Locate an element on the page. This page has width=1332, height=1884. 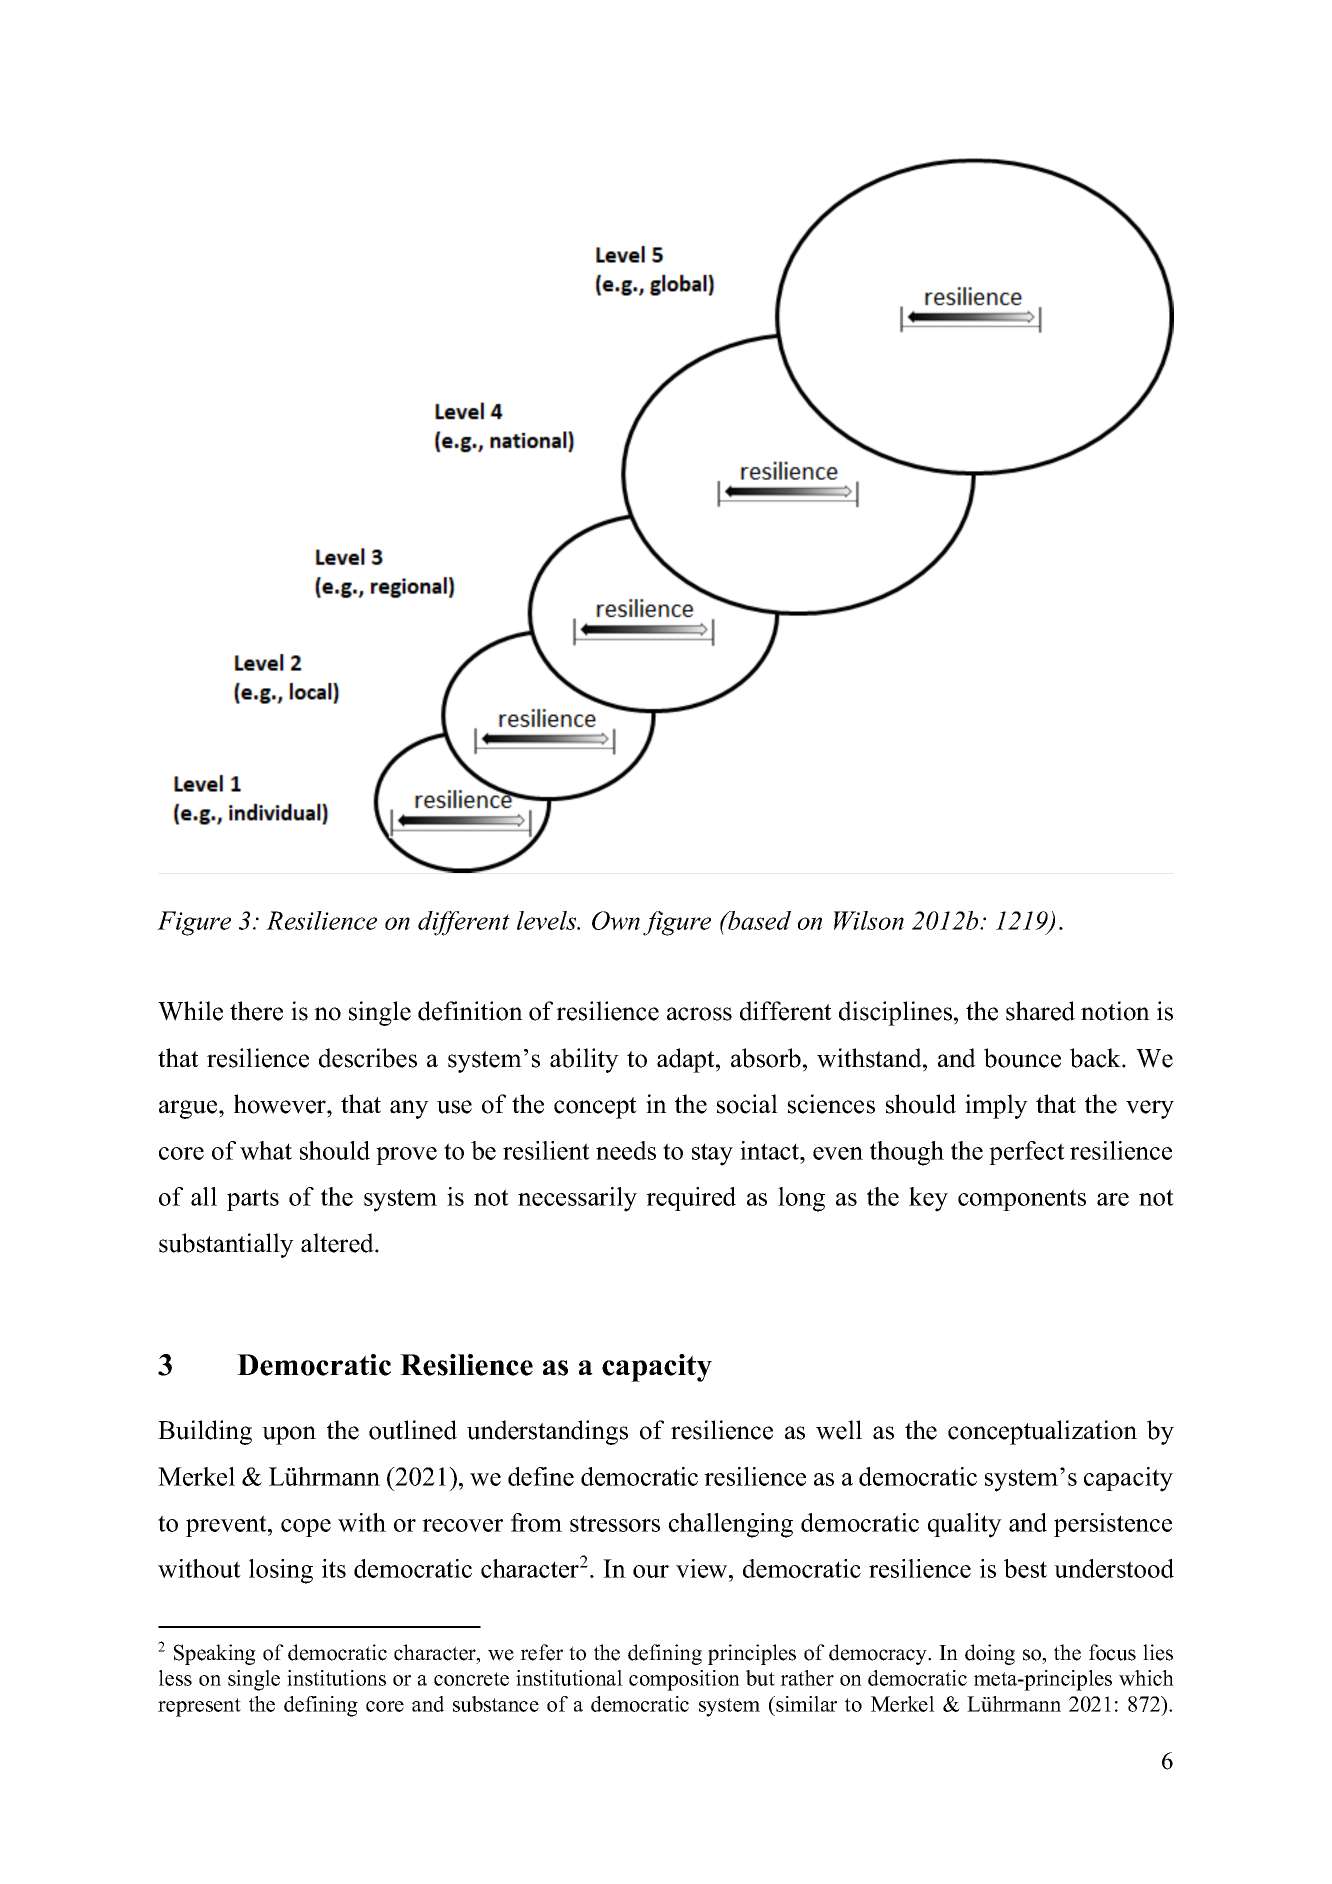
there is located at coordinates (256, 1011).
